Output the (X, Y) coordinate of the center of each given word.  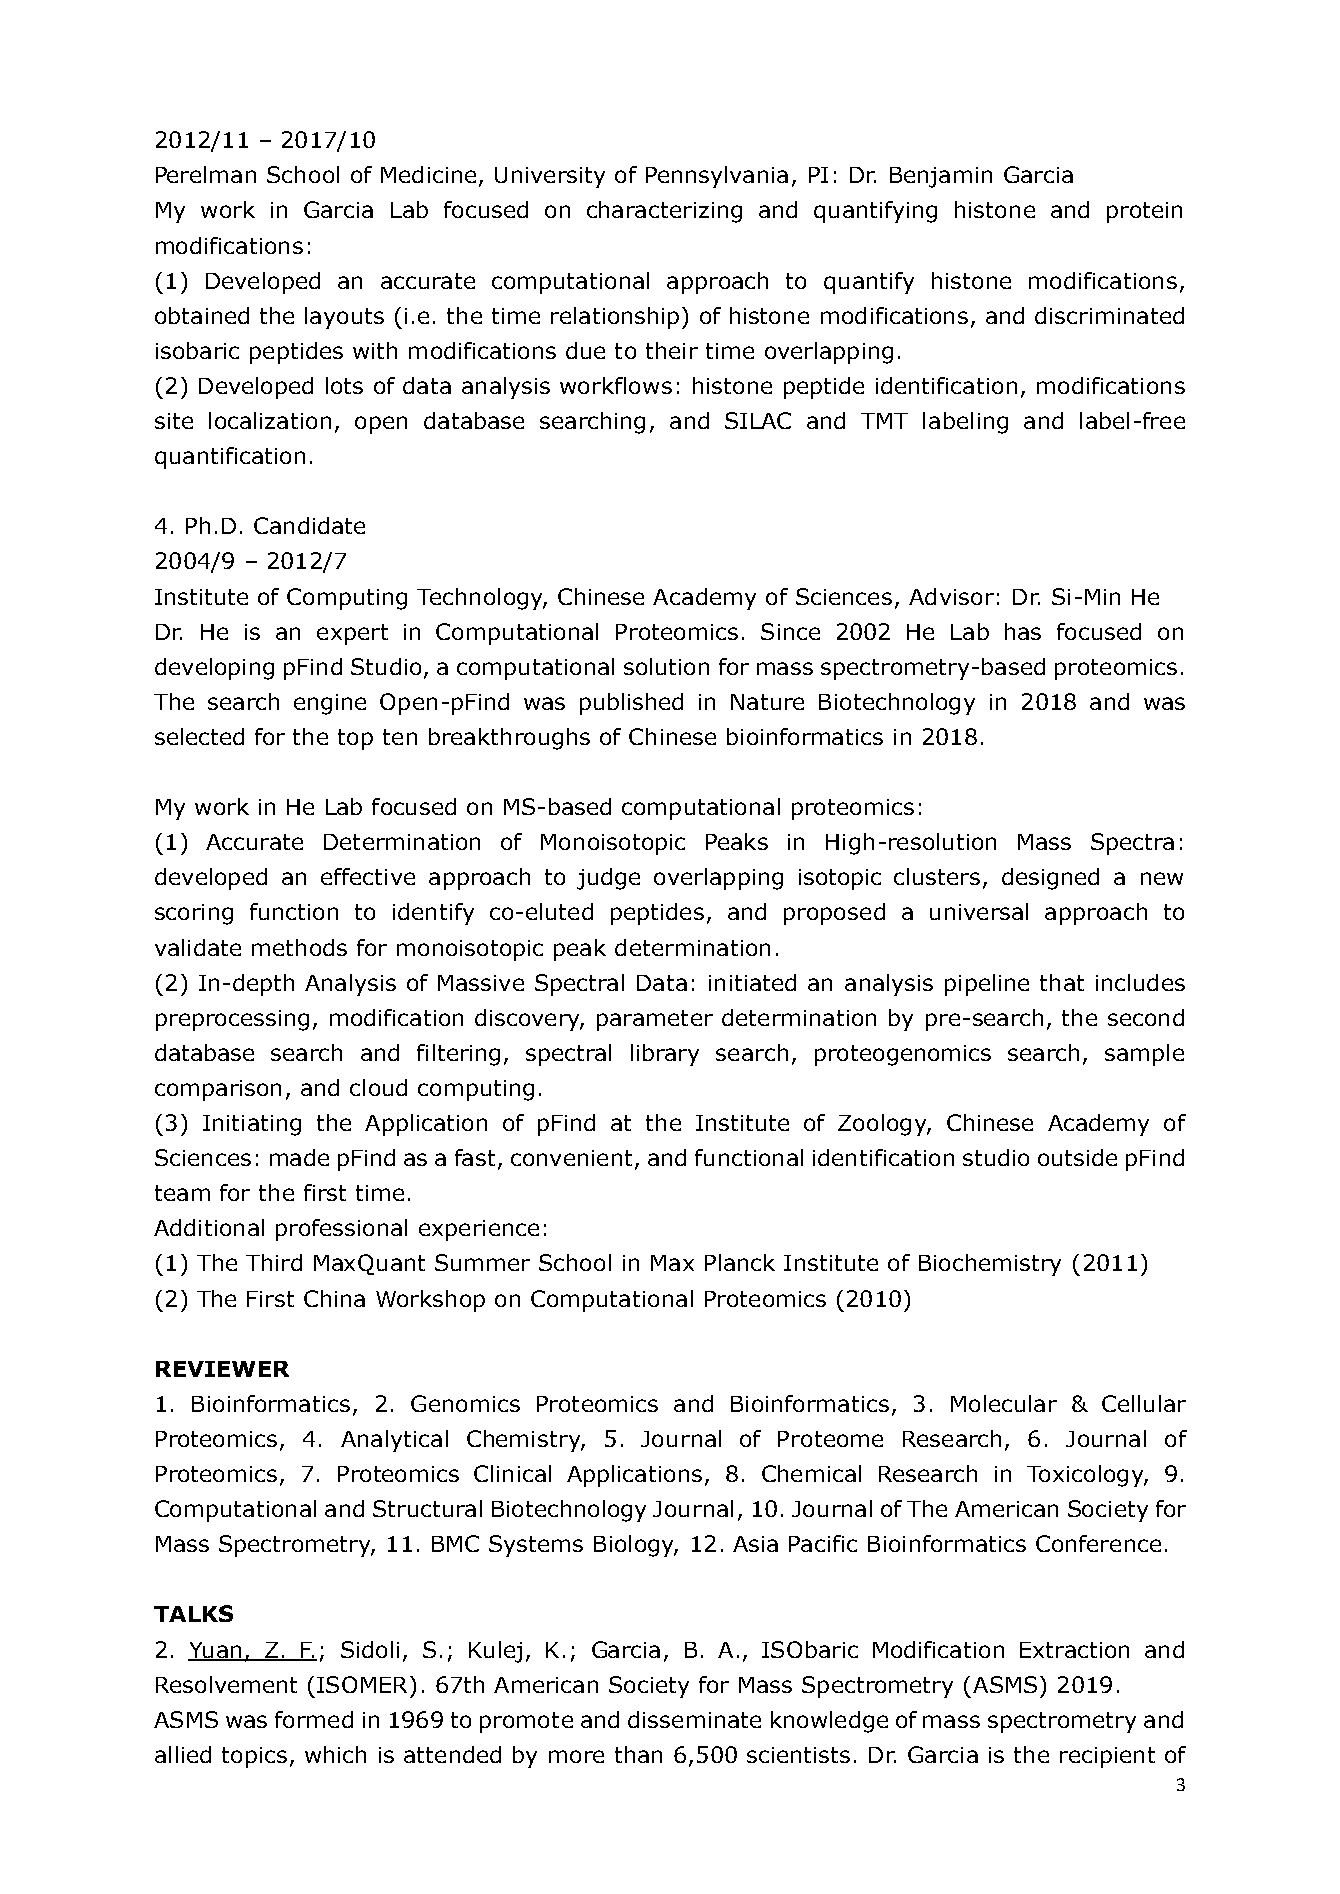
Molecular (1004, 1403)
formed (314, 1719)
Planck (740, 1262)
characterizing (664, 212)
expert (352, 634)
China (334, 1298)
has (1023, 631)
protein (1144, 212)
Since (790, 631)
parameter (655, 1020)
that (1062, 982)
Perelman (206, 174)
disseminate (694, 1719)
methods (299, 947)
